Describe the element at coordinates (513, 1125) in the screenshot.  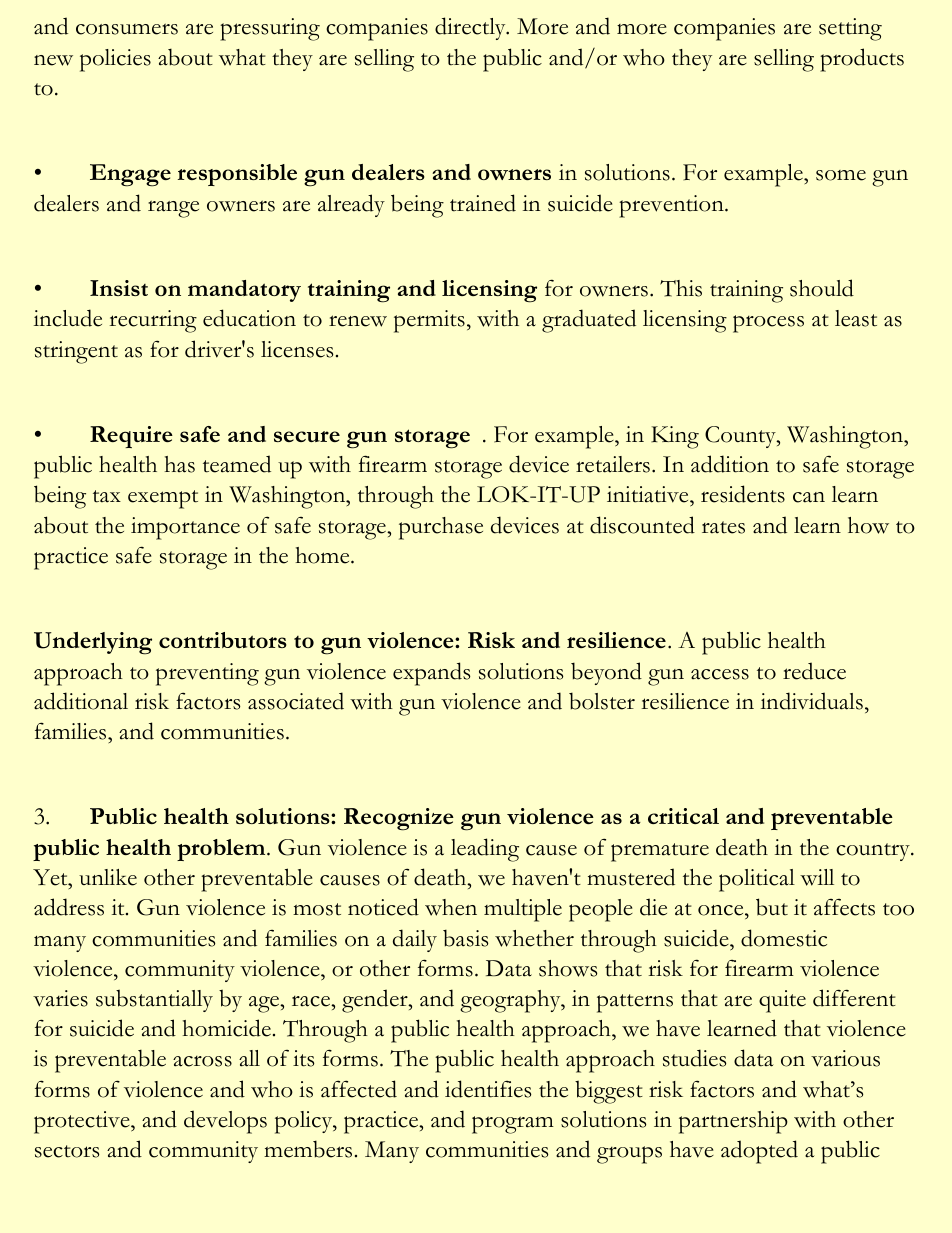
I see `program` at that location.
